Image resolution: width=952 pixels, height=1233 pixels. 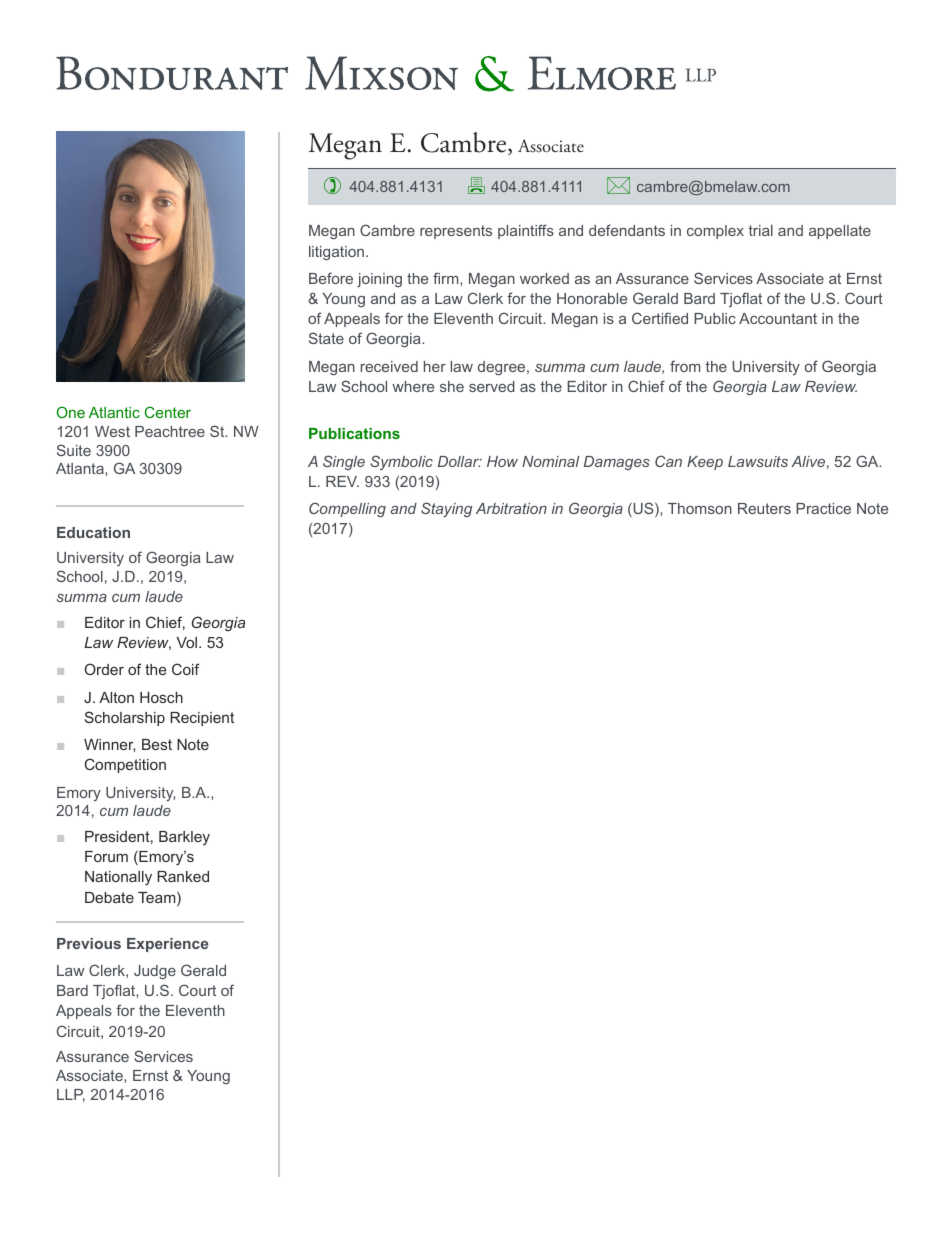 What do you see at coordinates (446, 509) in the screenshot?
I see `Staying` at bounding box center [446, 509].
